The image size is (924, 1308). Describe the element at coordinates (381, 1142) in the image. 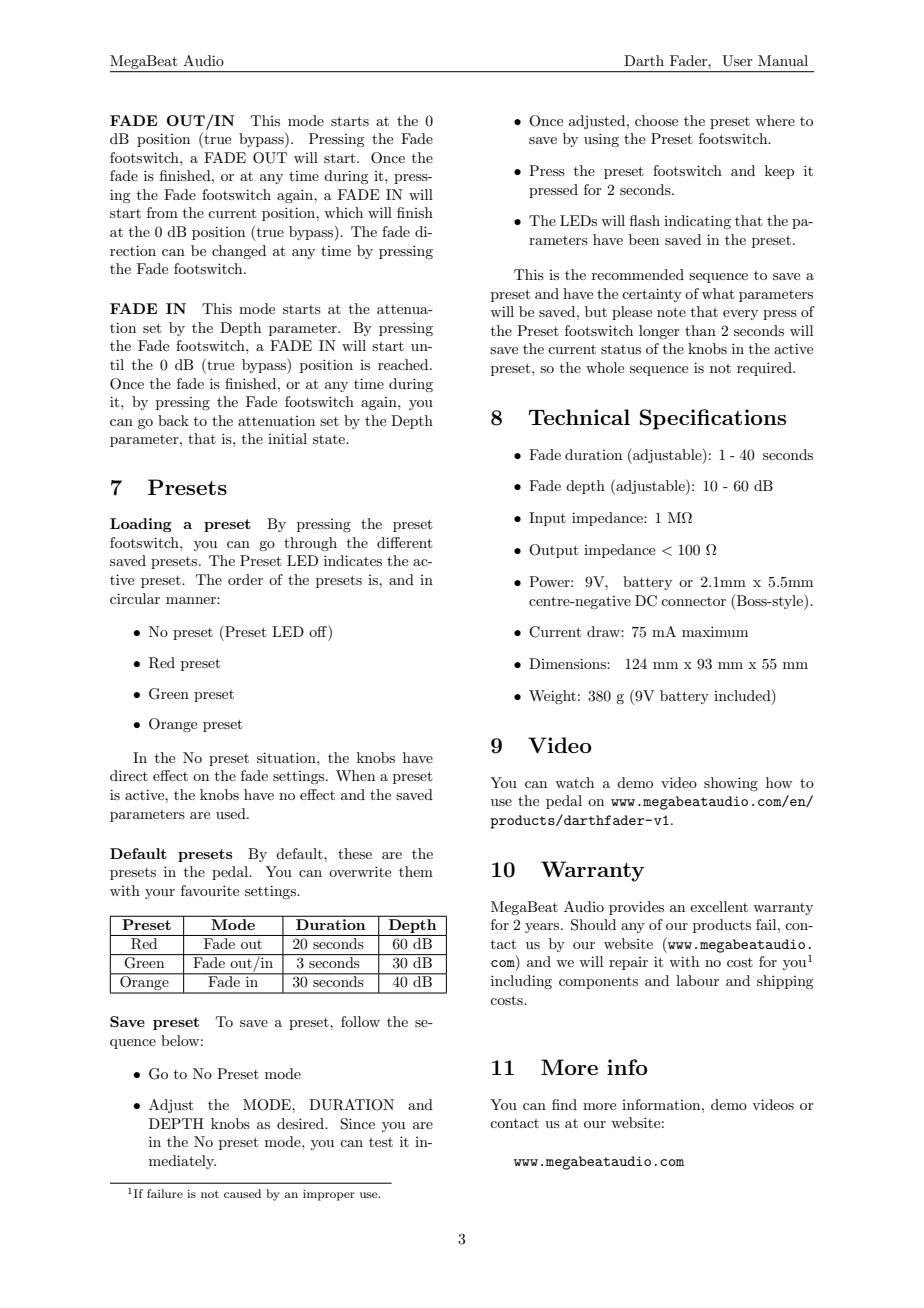

I see `test` at that location.
